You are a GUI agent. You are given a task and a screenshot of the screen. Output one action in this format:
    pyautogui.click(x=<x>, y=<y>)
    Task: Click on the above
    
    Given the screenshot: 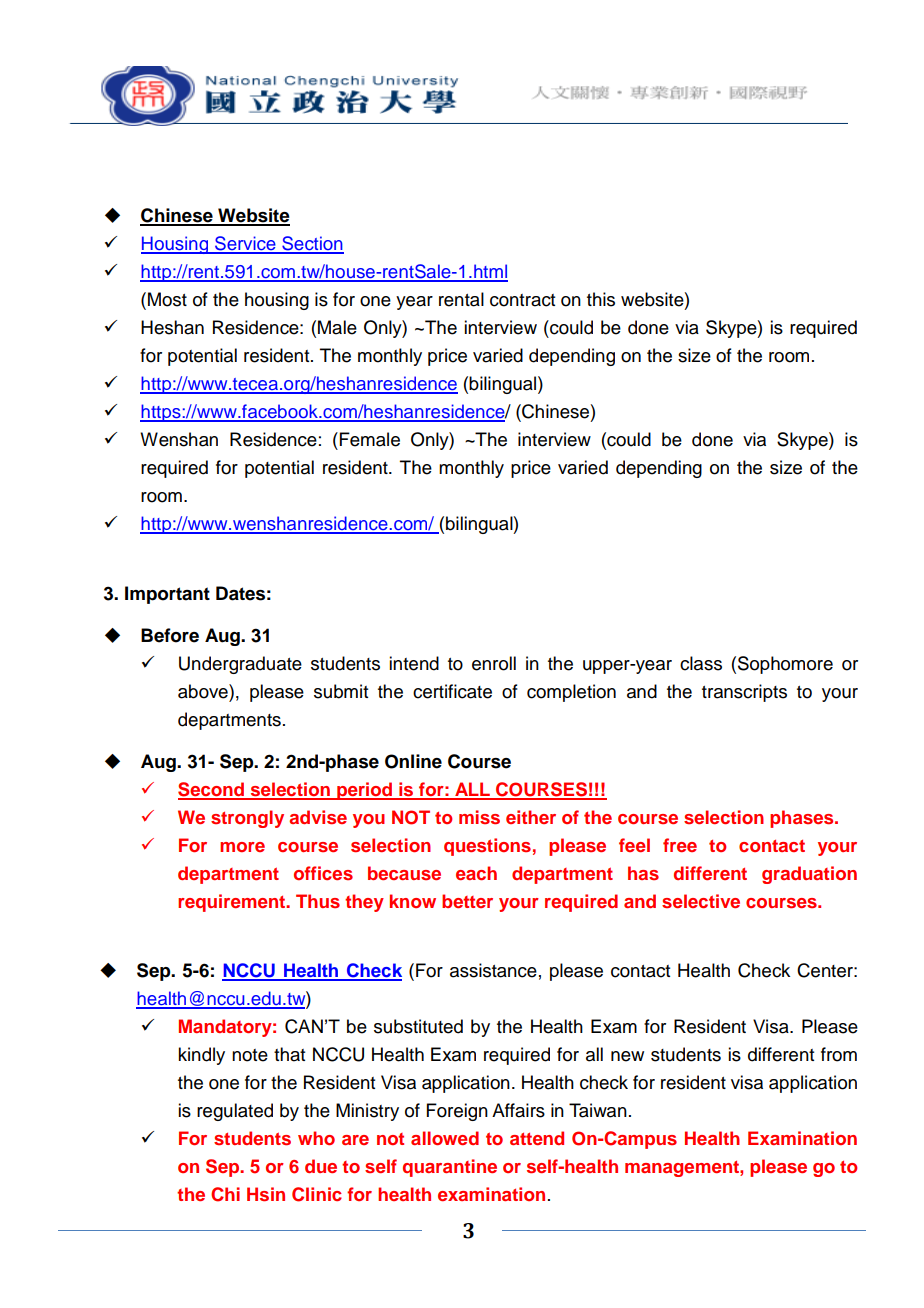 What is the action you would take?
    pyautogui.click(x=204, y=691)
